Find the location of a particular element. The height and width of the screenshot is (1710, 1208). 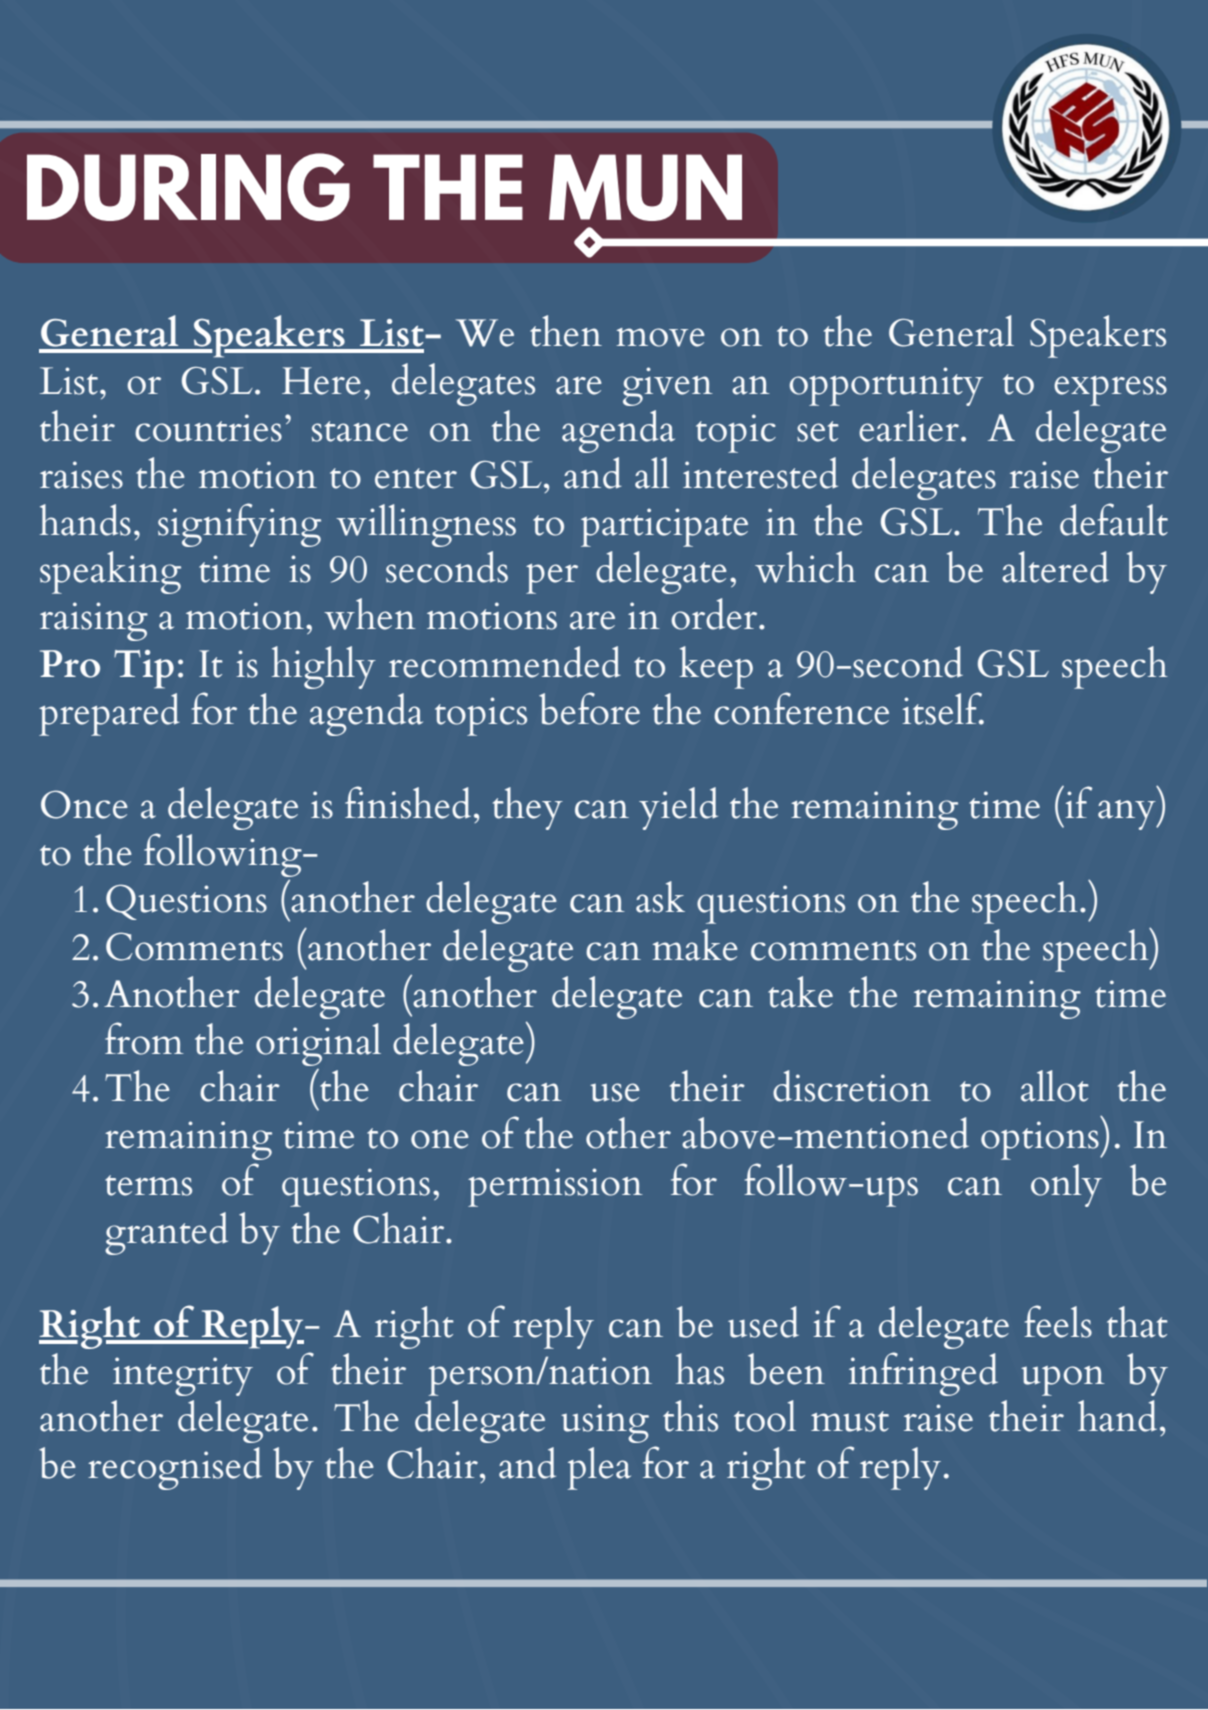

DURING is located at coordinates (188, 187).
